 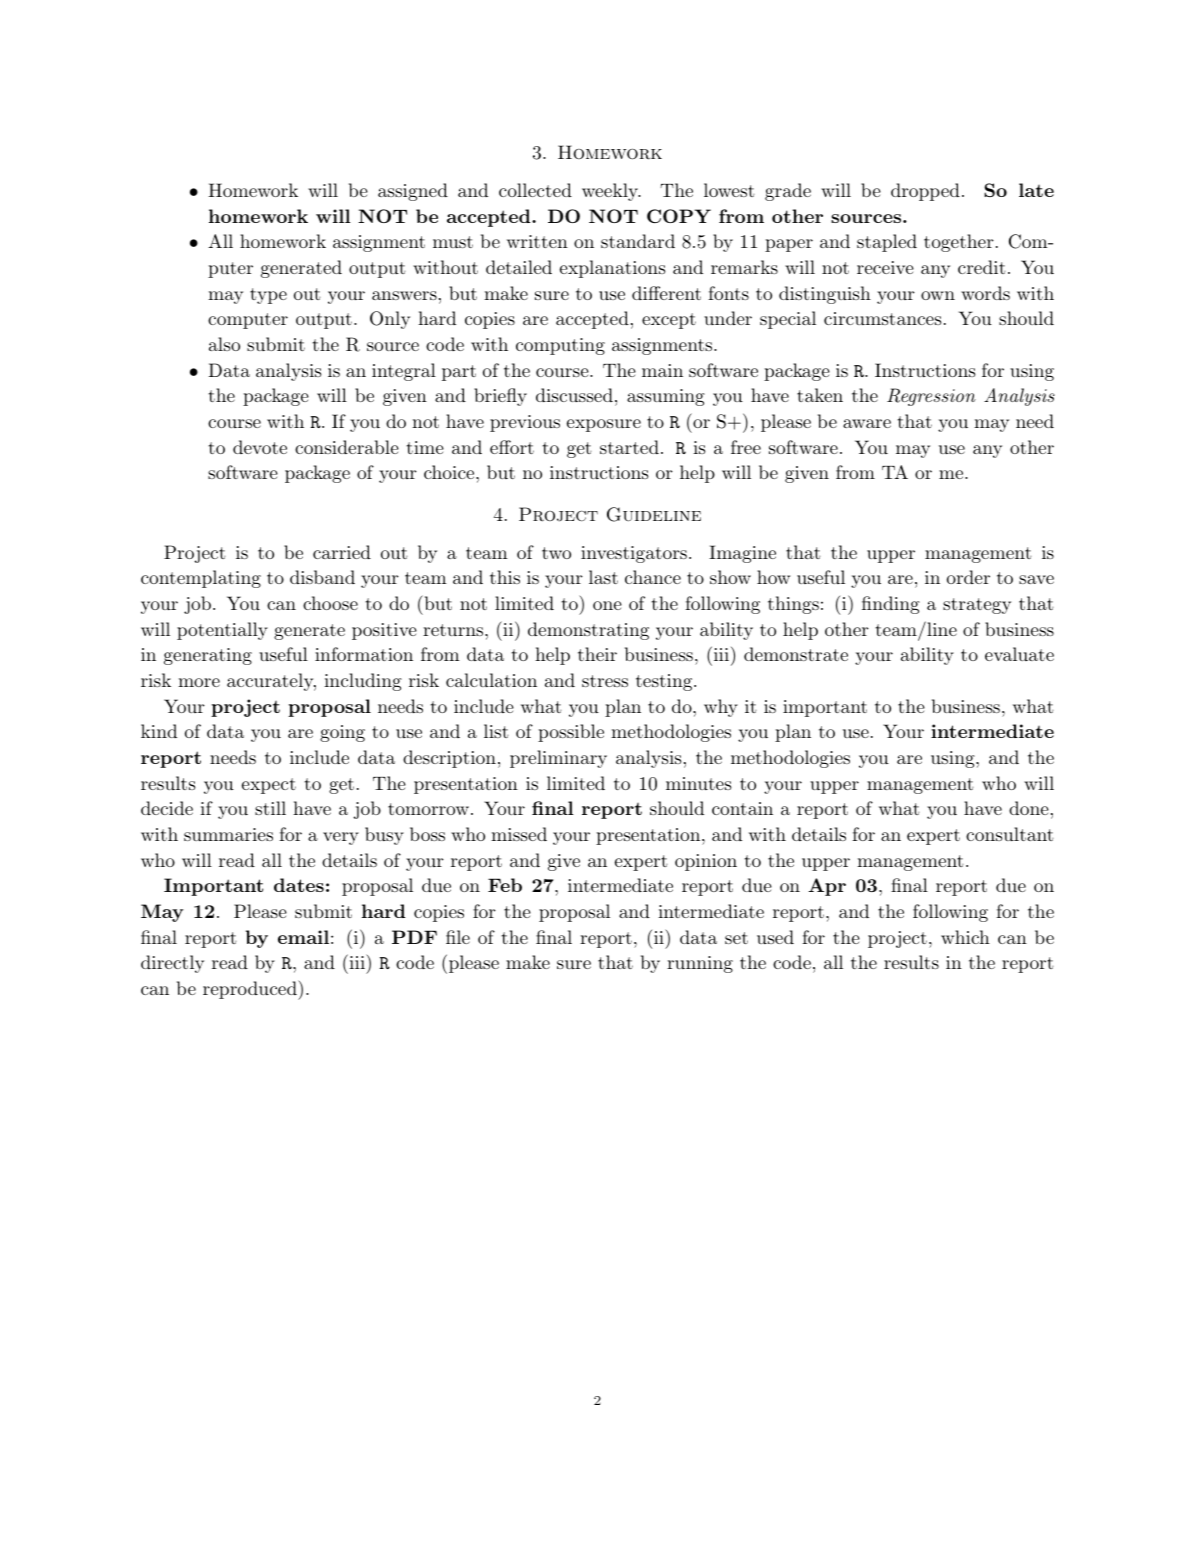 I want to click on disband, so click(x=322, y=577).
